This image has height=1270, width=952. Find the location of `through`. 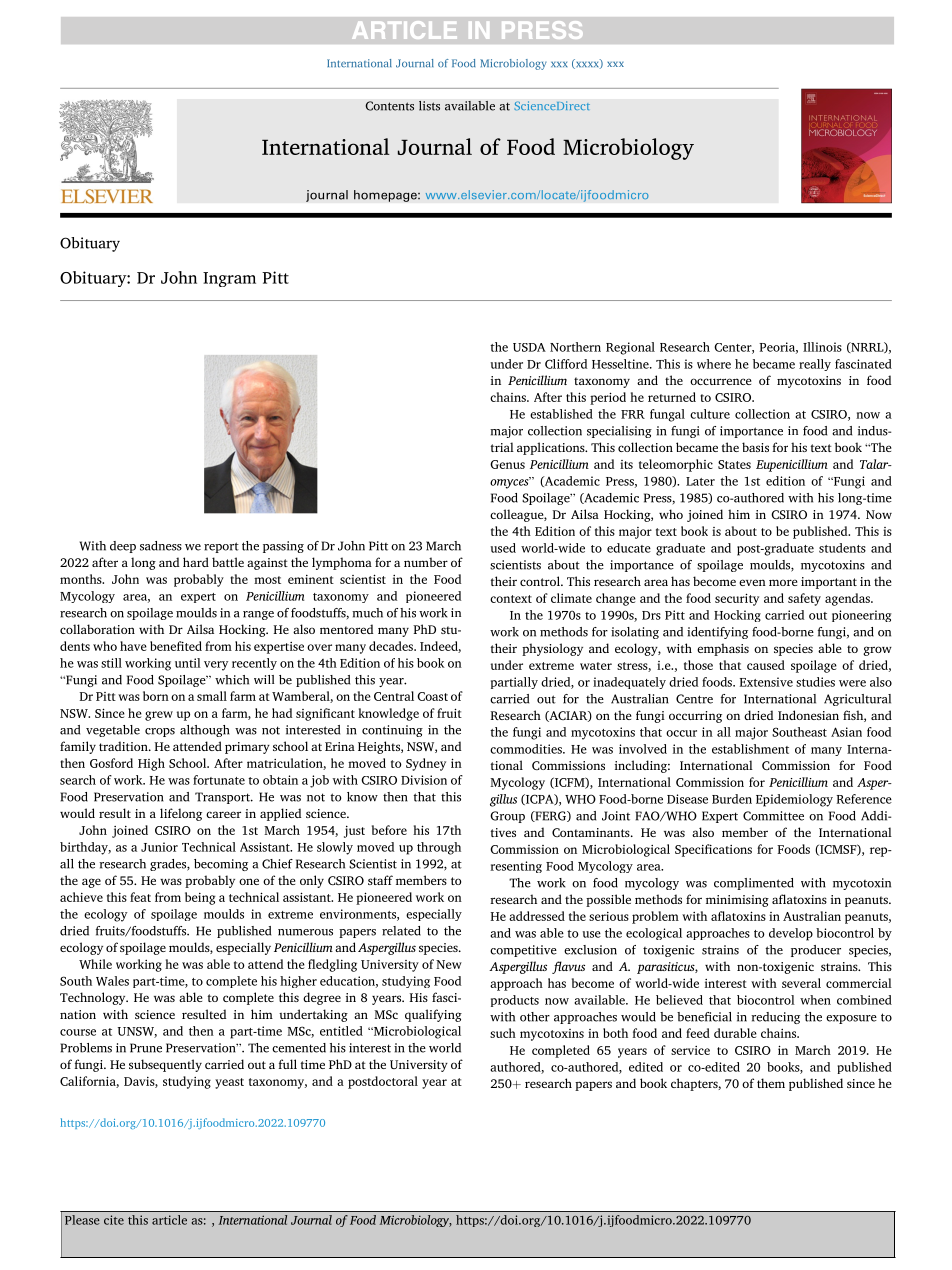

through is located at coordinates (439, 848).
